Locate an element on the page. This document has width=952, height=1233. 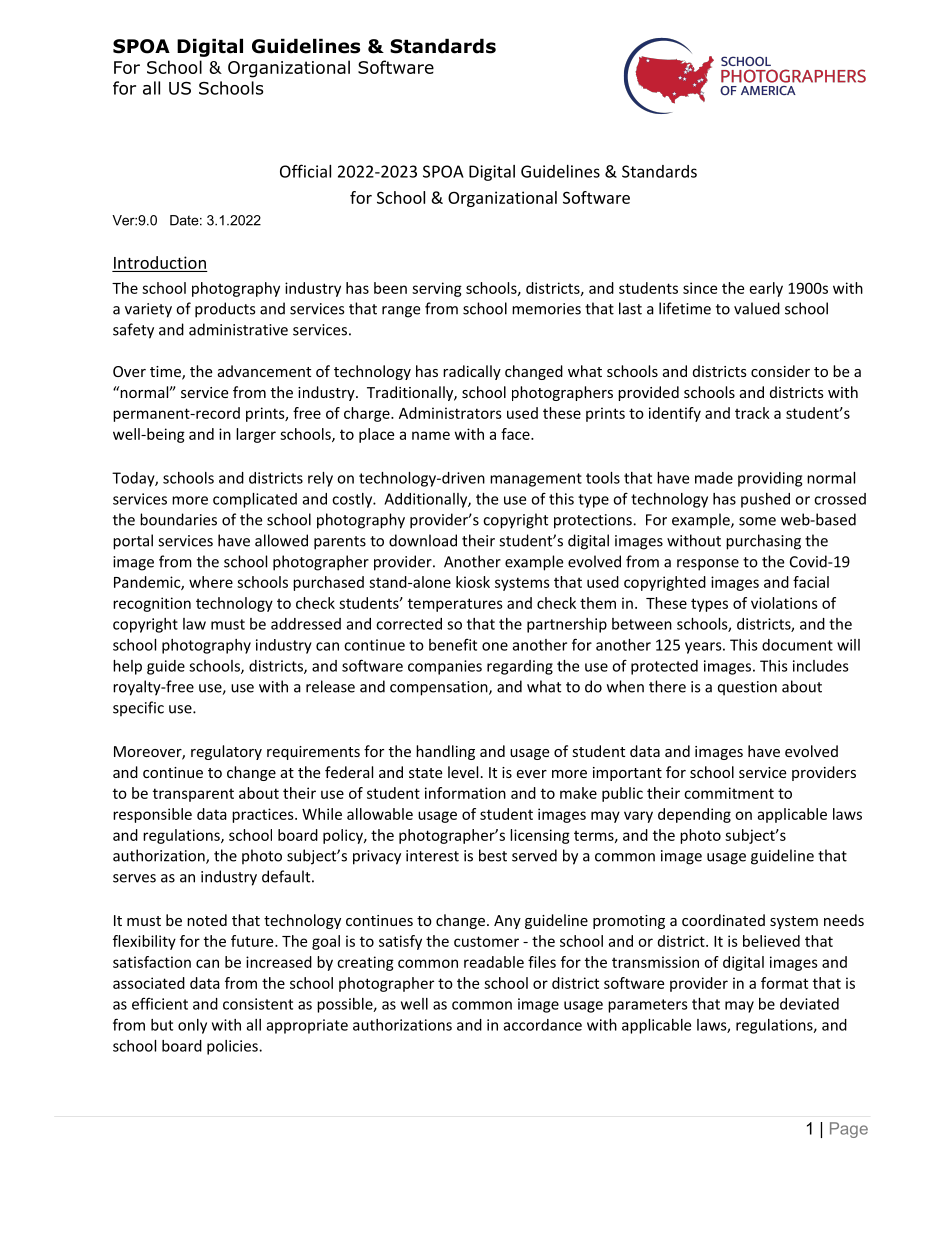
radically is located at coordinates (472, 372).
